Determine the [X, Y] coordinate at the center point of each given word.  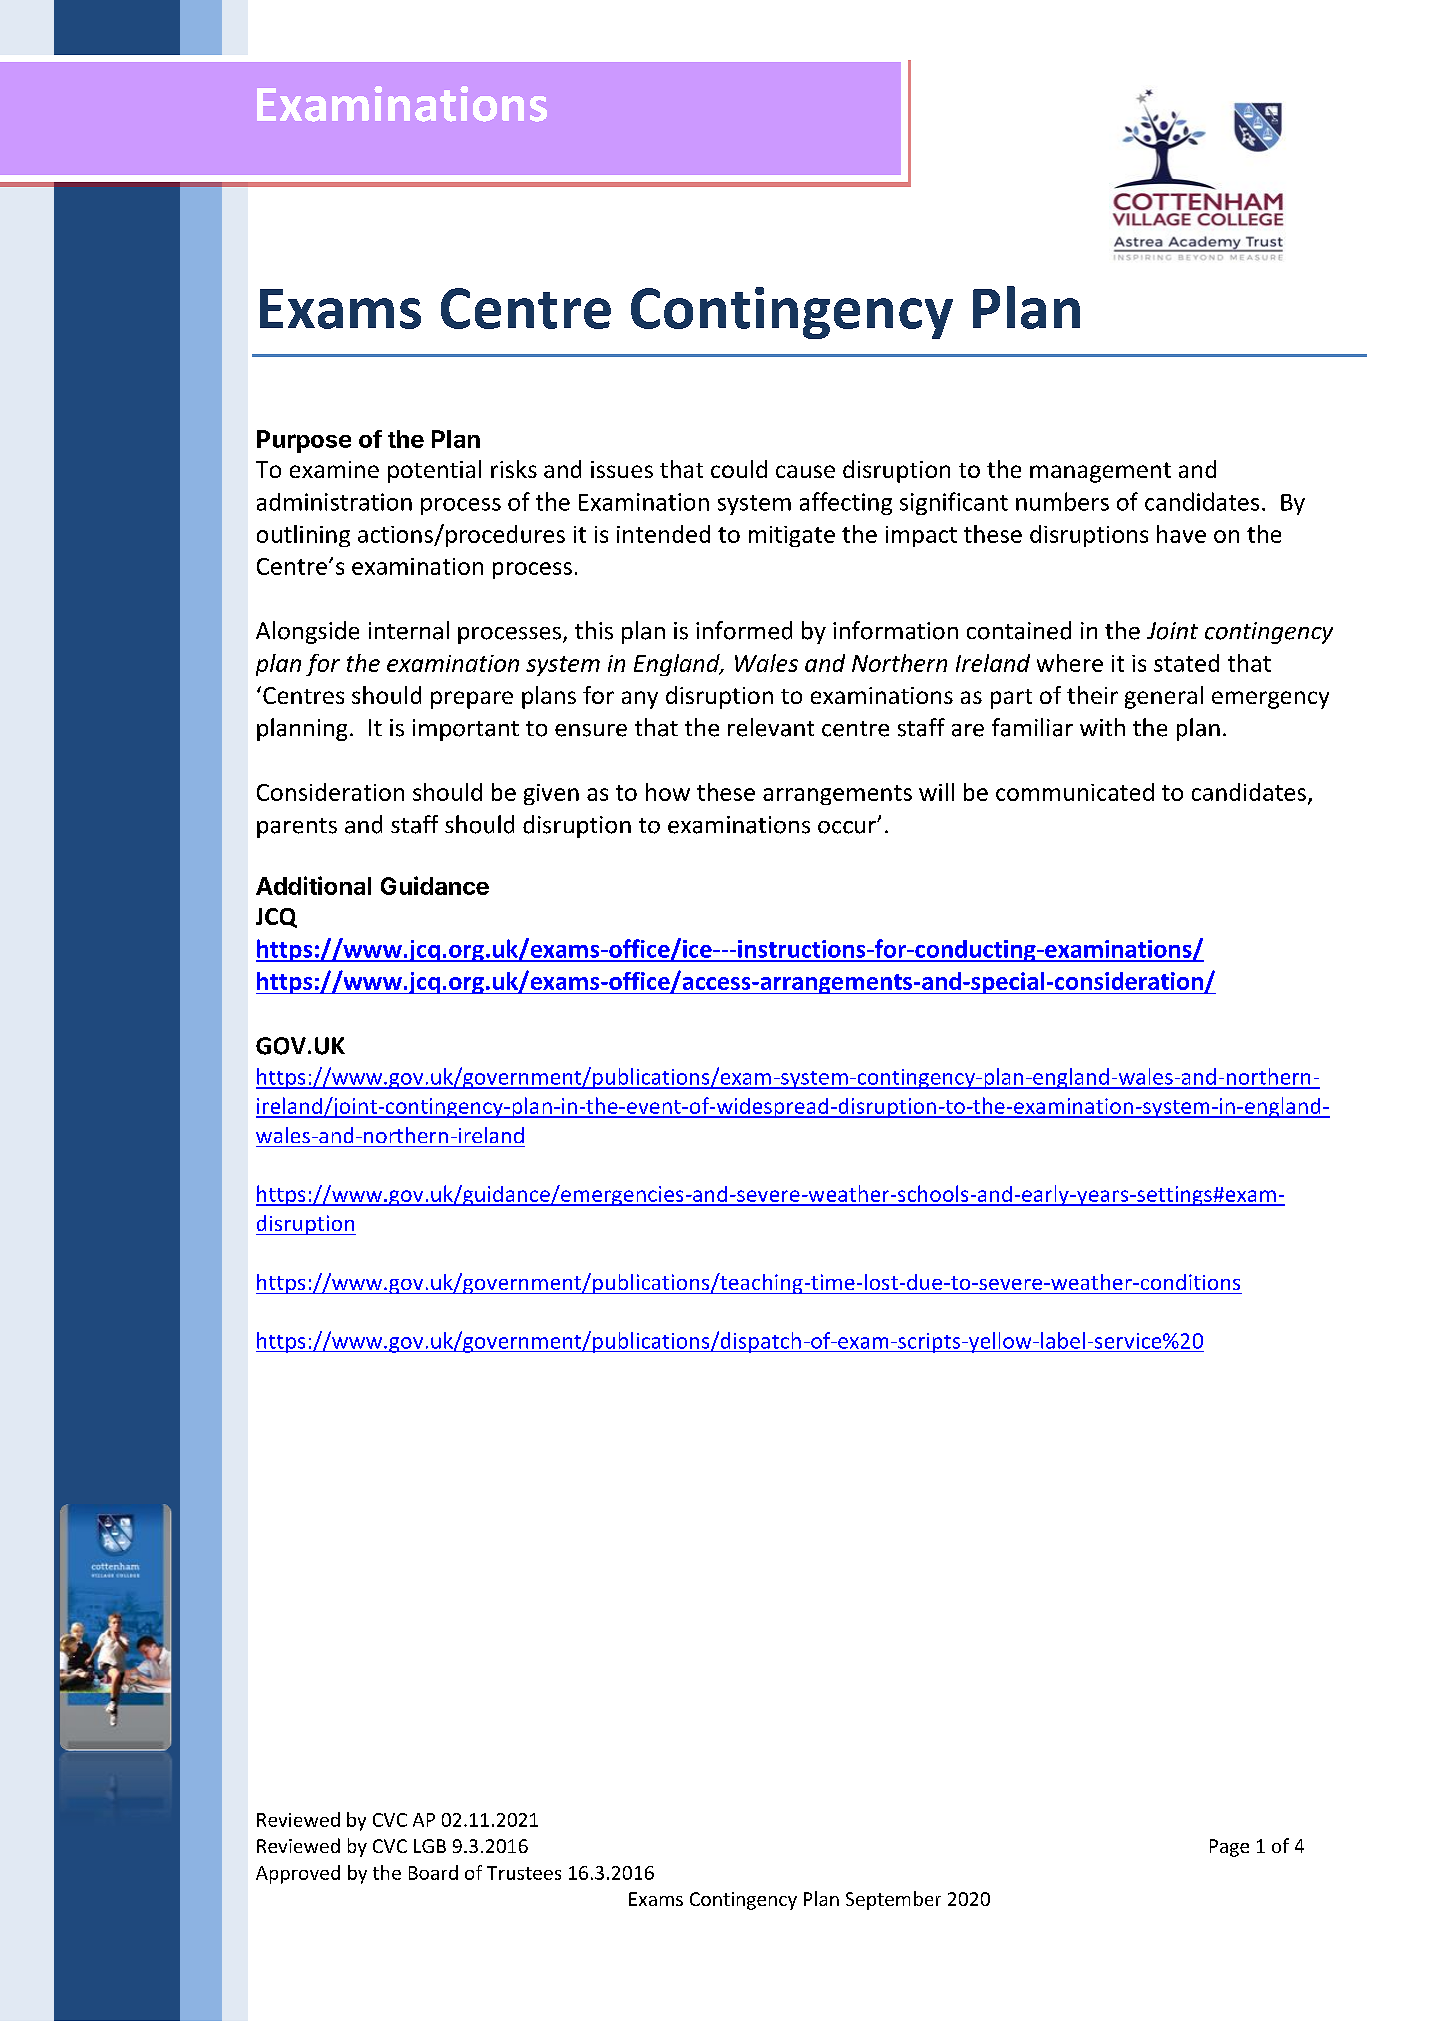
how [668, 792]
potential [434, 471]
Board [433, 1872]
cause [805, 471]
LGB [430, 1846]
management [1100, 472]
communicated [1075, 792]
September [893, 1900]
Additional [313, 885]
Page [1229, 1848]
